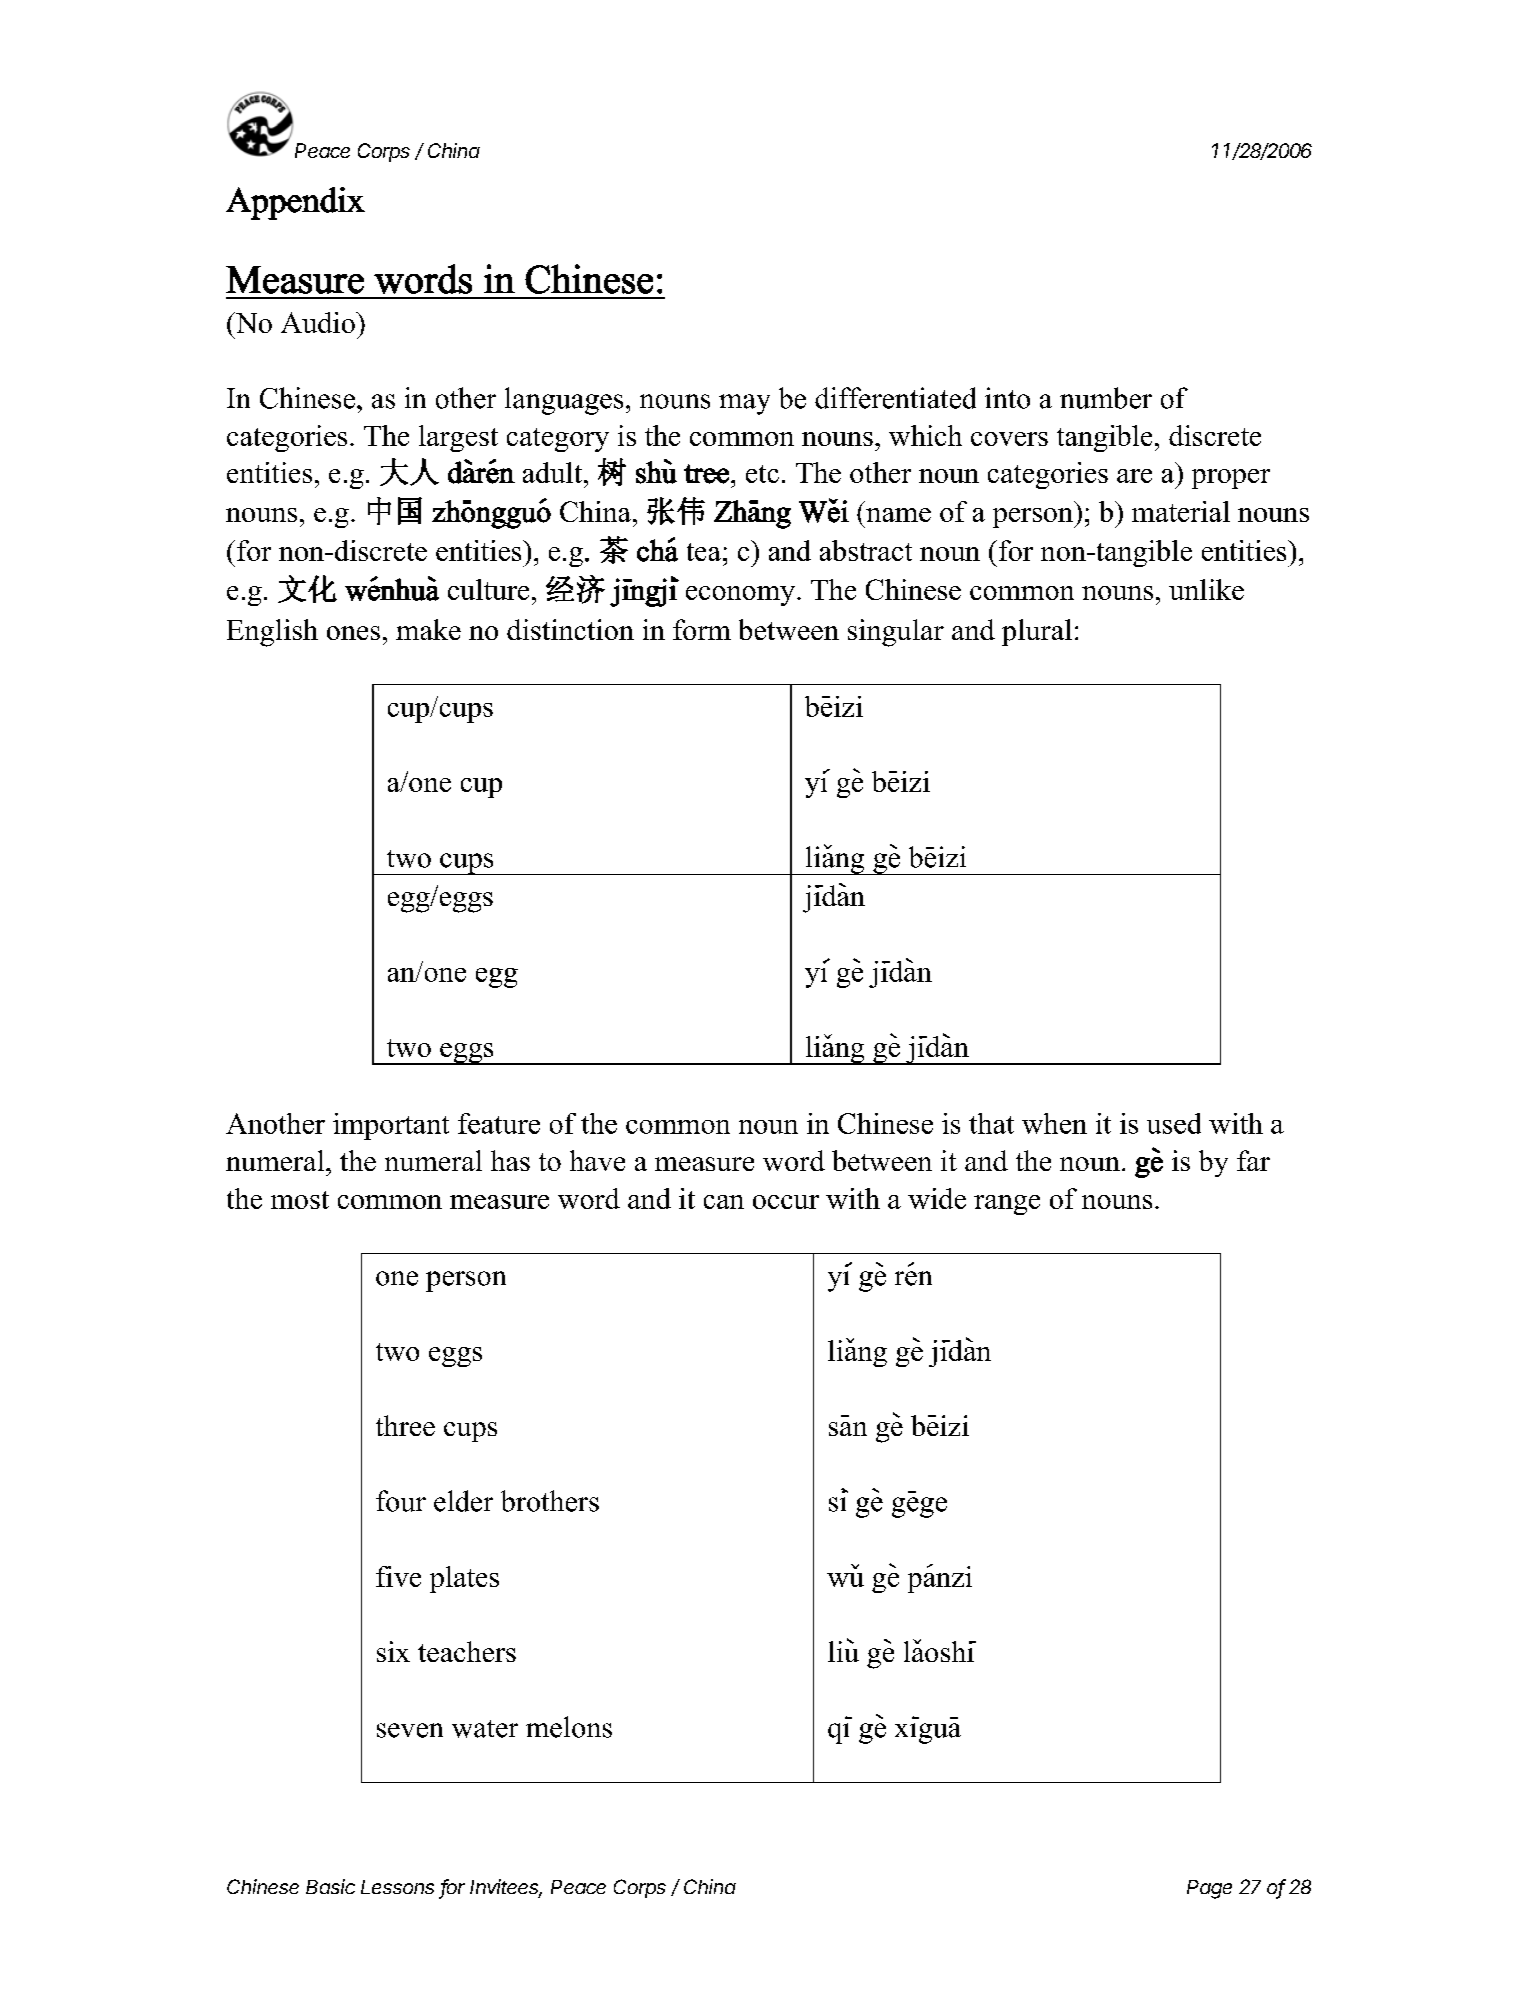 Image resolution: width=1537 pixels, height=1989 pixels. Describe the element at coordinates (397, 1887) in the page. I see `Lessons` at that location.
